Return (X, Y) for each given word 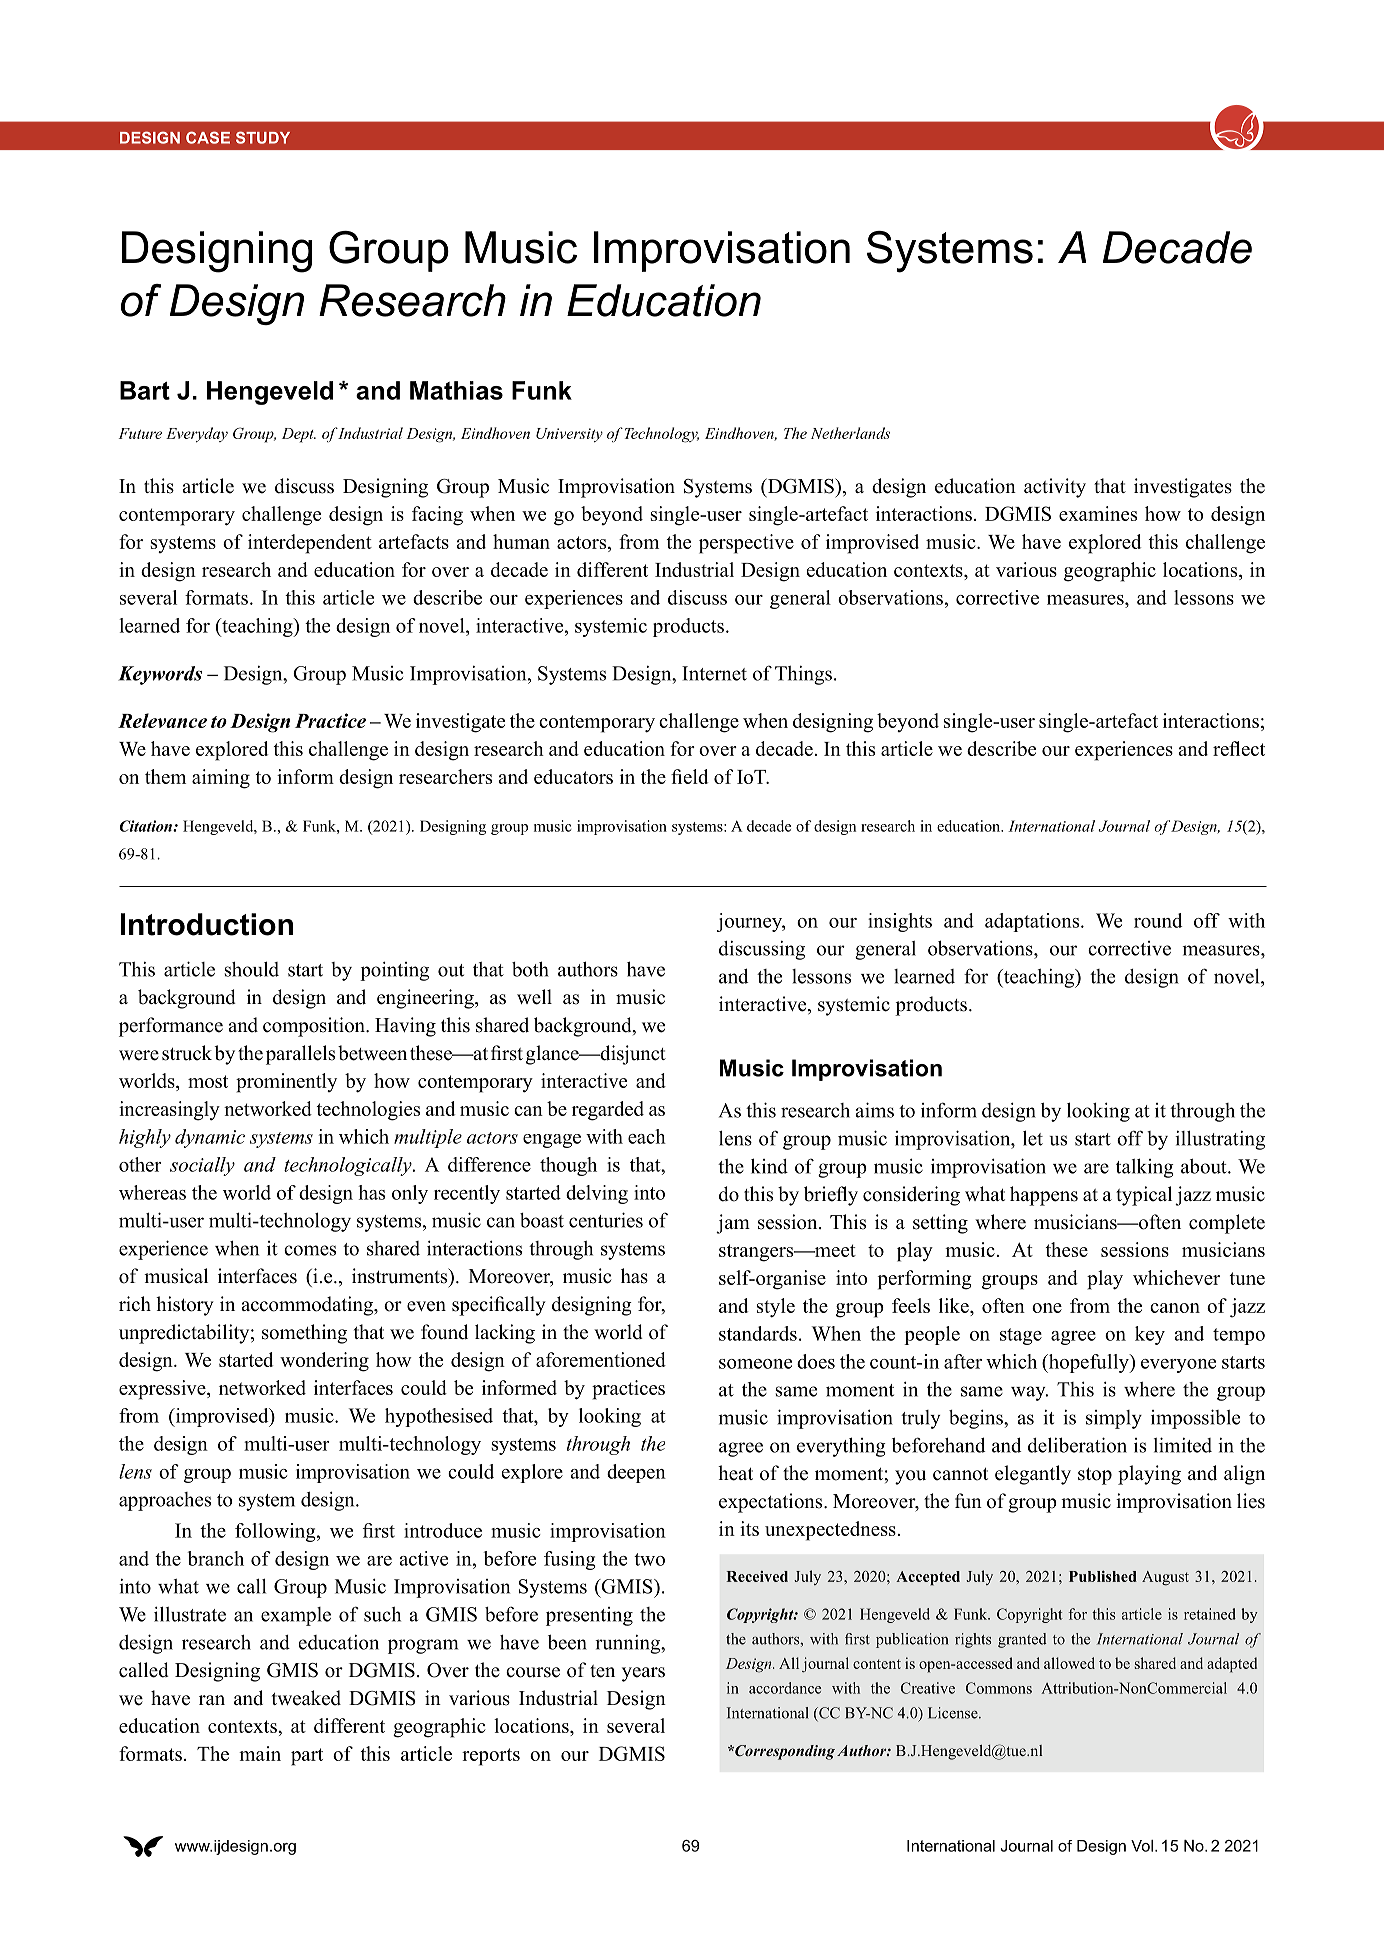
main (260, 1753)
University (569, 435)
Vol (1142, 1846)
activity (1055, 488)
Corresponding (784, 1752)
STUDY (263, 137)
